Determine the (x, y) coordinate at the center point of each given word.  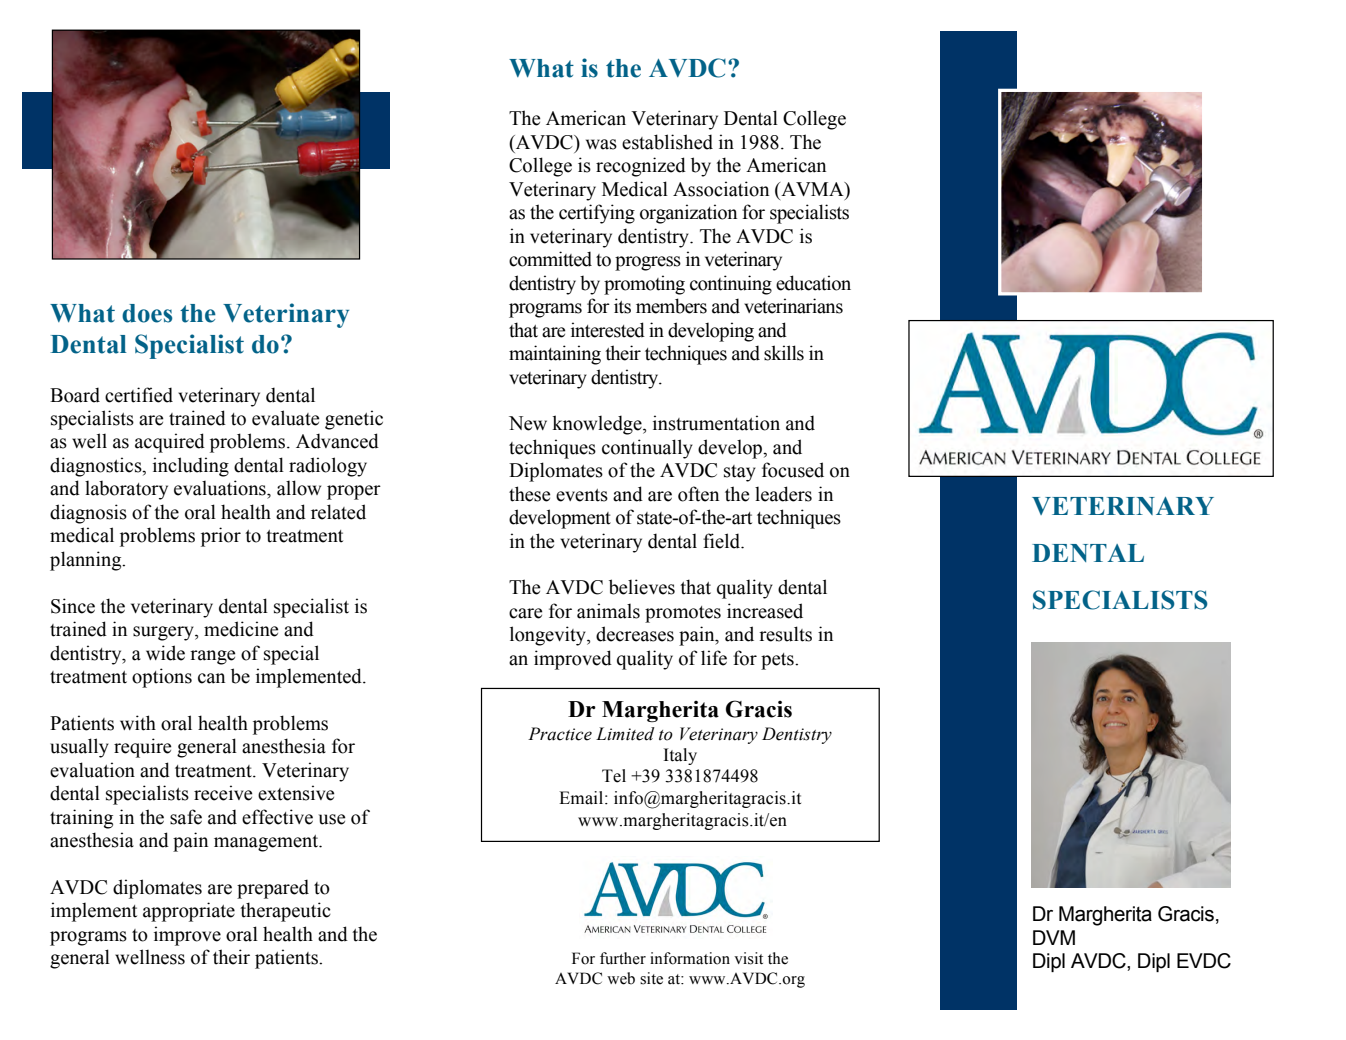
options (162, 678)
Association (721, 189)
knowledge (598, 425)
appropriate (189, 912)
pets (778, 661)
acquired (170, 443)
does (147, 313)
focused (793, 470)
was (601, 144)
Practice (560, 734)
